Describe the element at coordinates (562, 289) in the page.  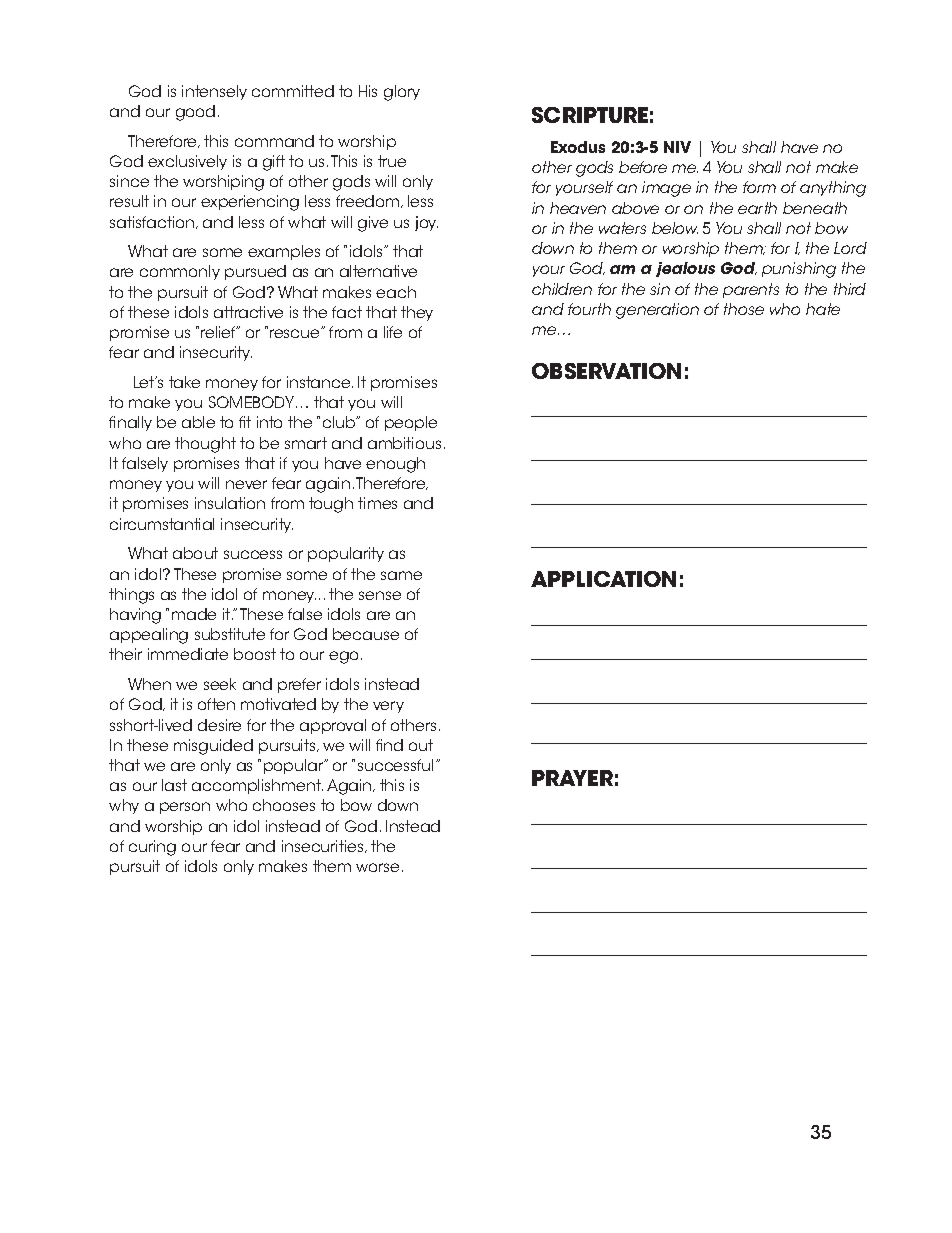
I see `children` at that location.
